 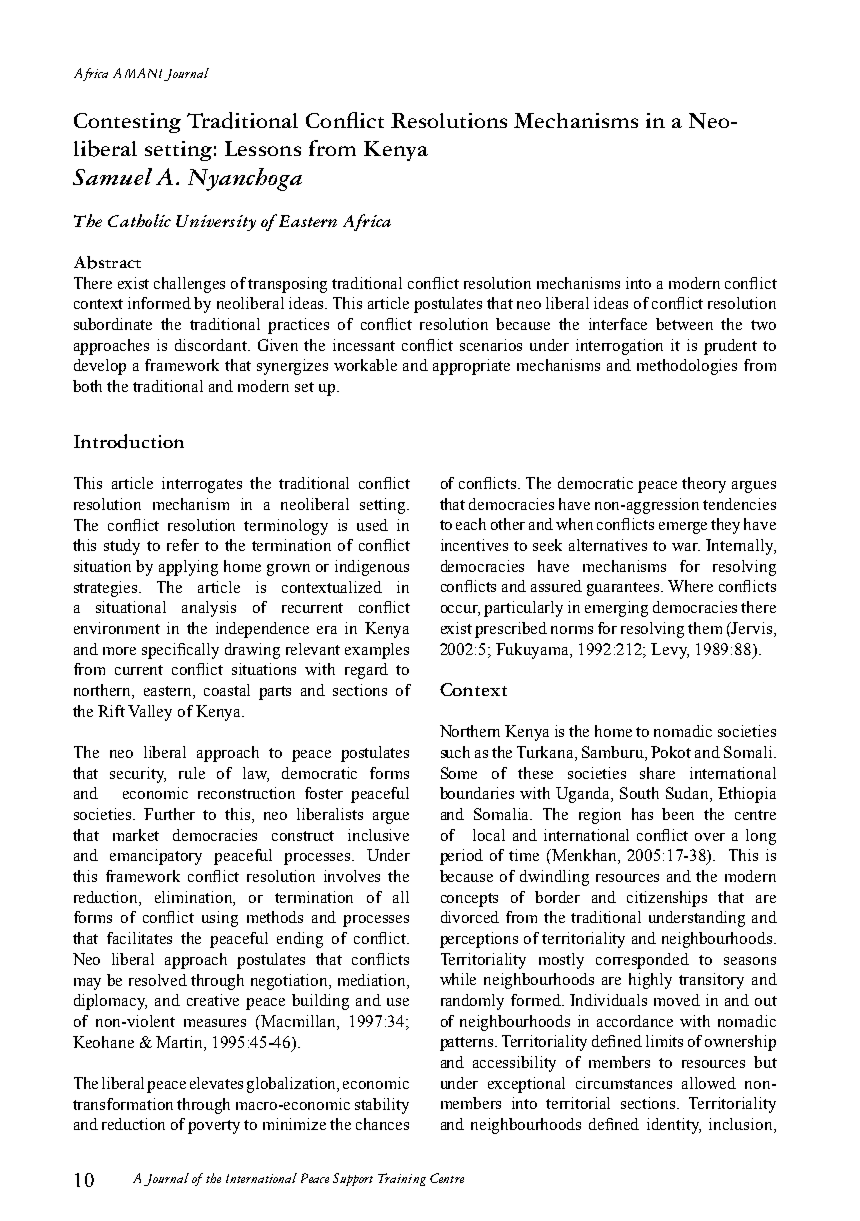 I want to click on each, so click(x=471, y=524).
